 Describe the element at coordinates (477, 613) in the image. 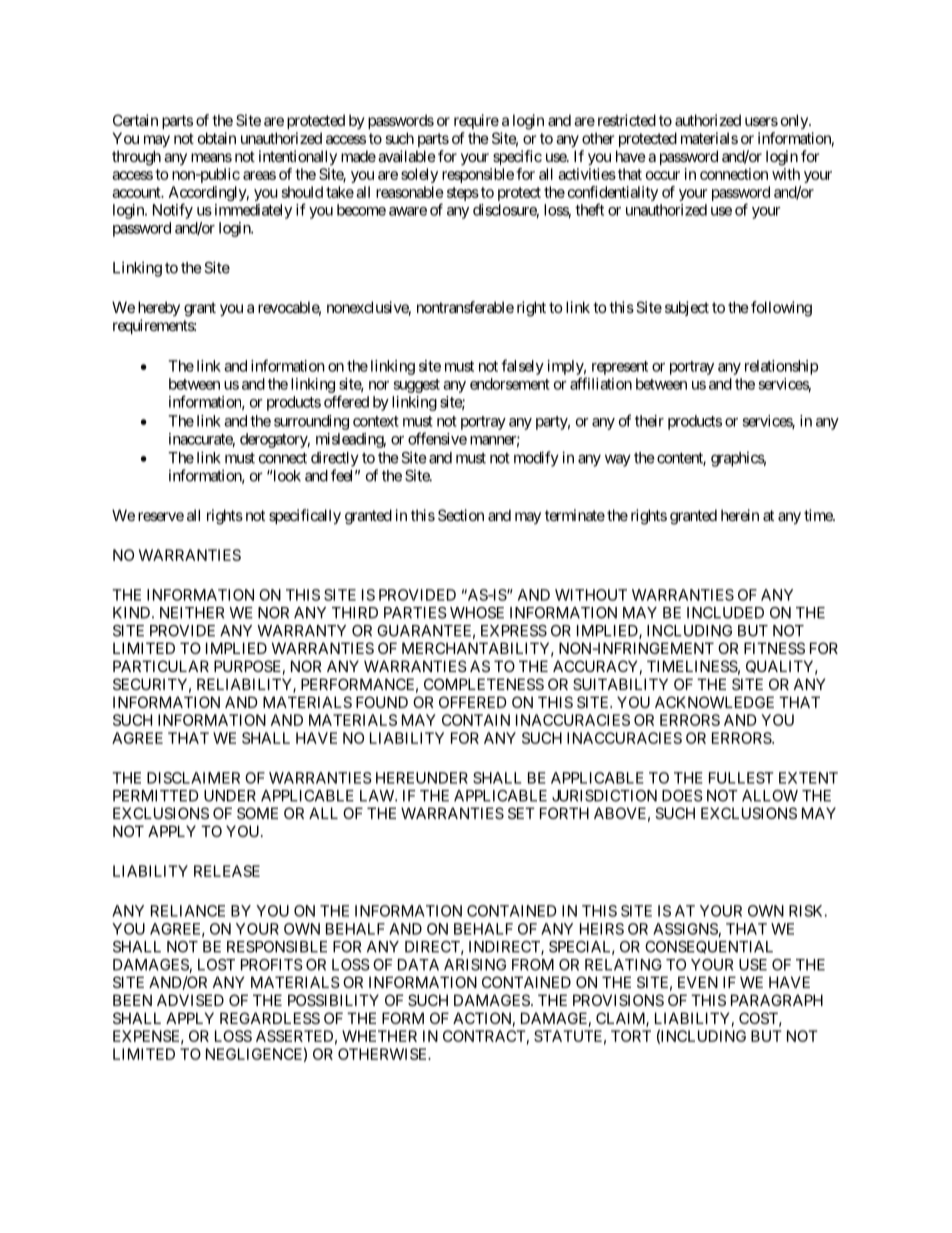

I see `WHOSE` at that location.
